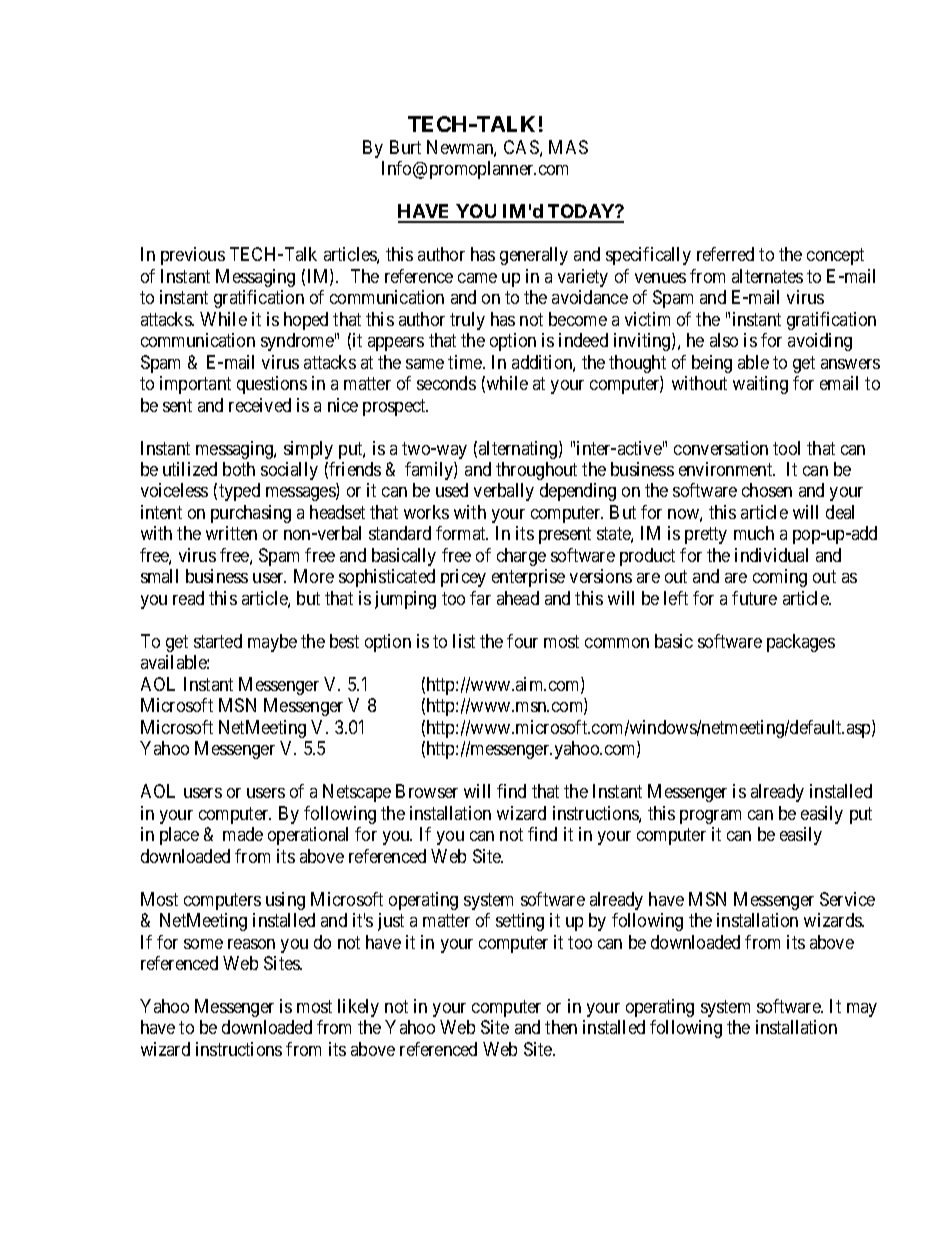  I want to click on four, so click(522, 641).
